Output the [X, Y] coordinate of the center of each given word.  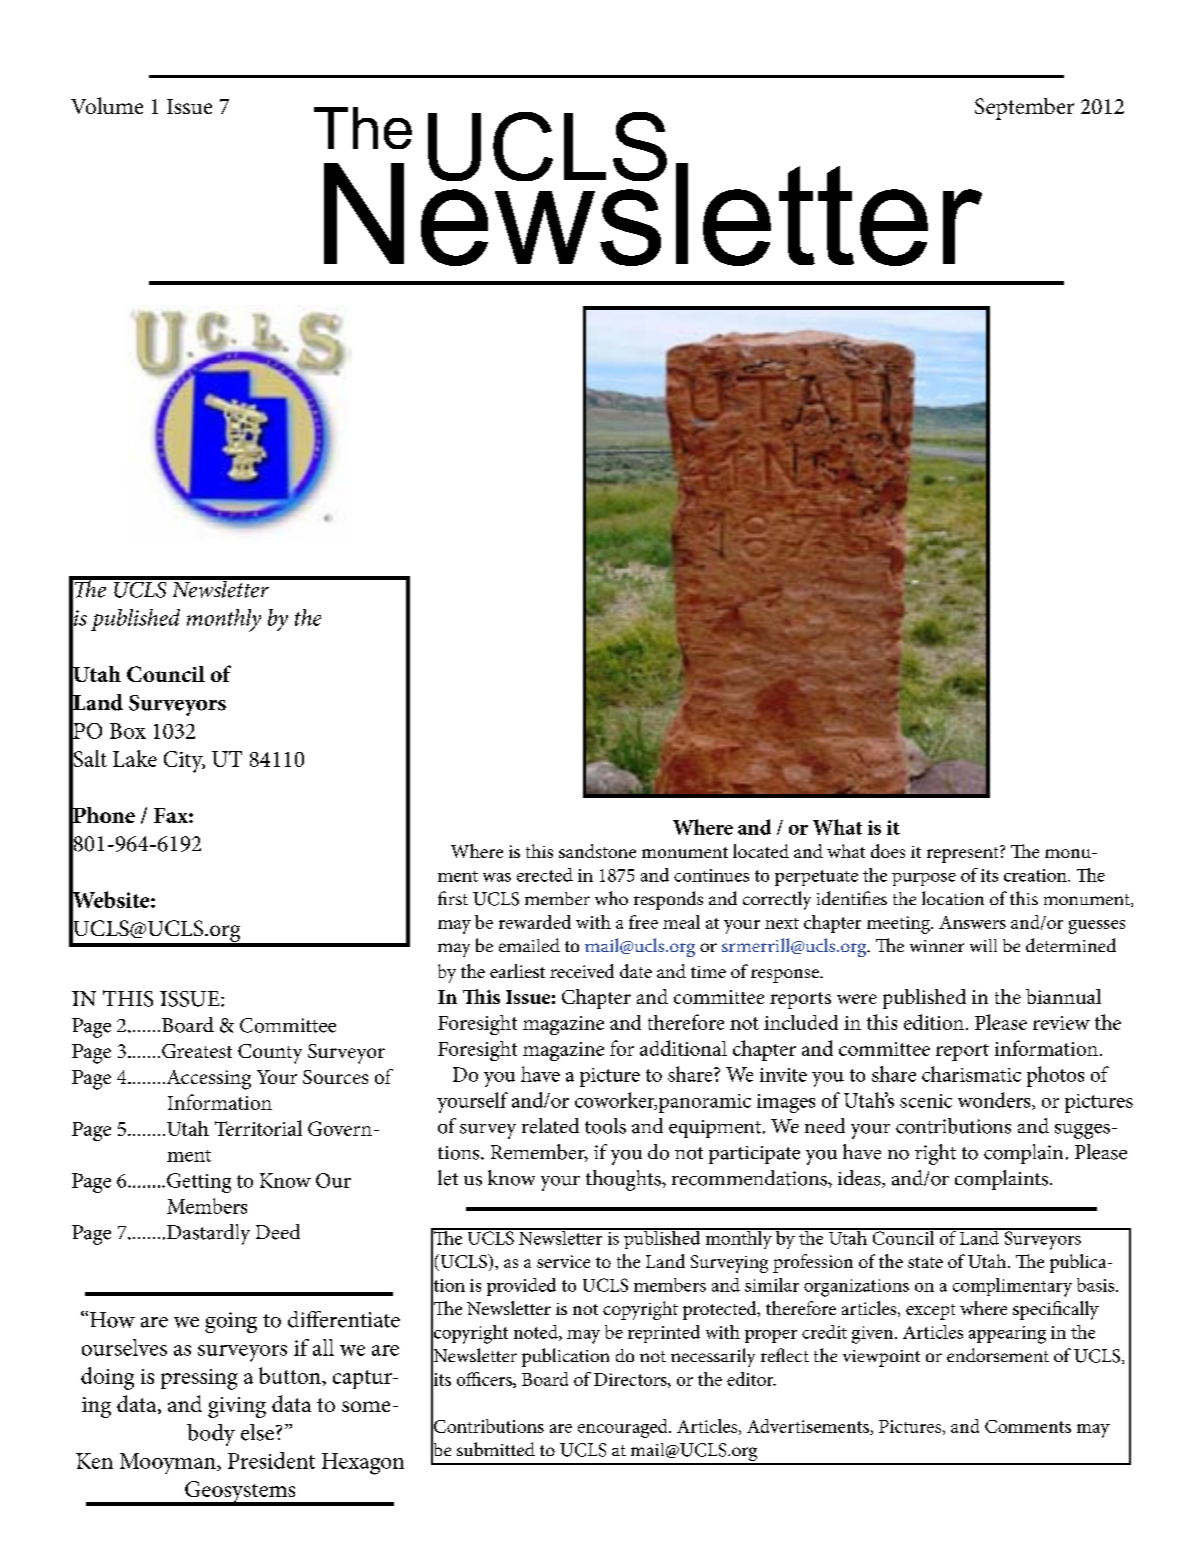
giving [237, 1407]
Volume [107, 105]
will [983, 945]
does [888, 851]
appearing [1007, 1335]
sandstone [597, 851]
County [270, 1054]
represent [964, 854]
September [1024, 109]
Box [128, 731]
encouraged [624, 1428]
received [582, 971]
